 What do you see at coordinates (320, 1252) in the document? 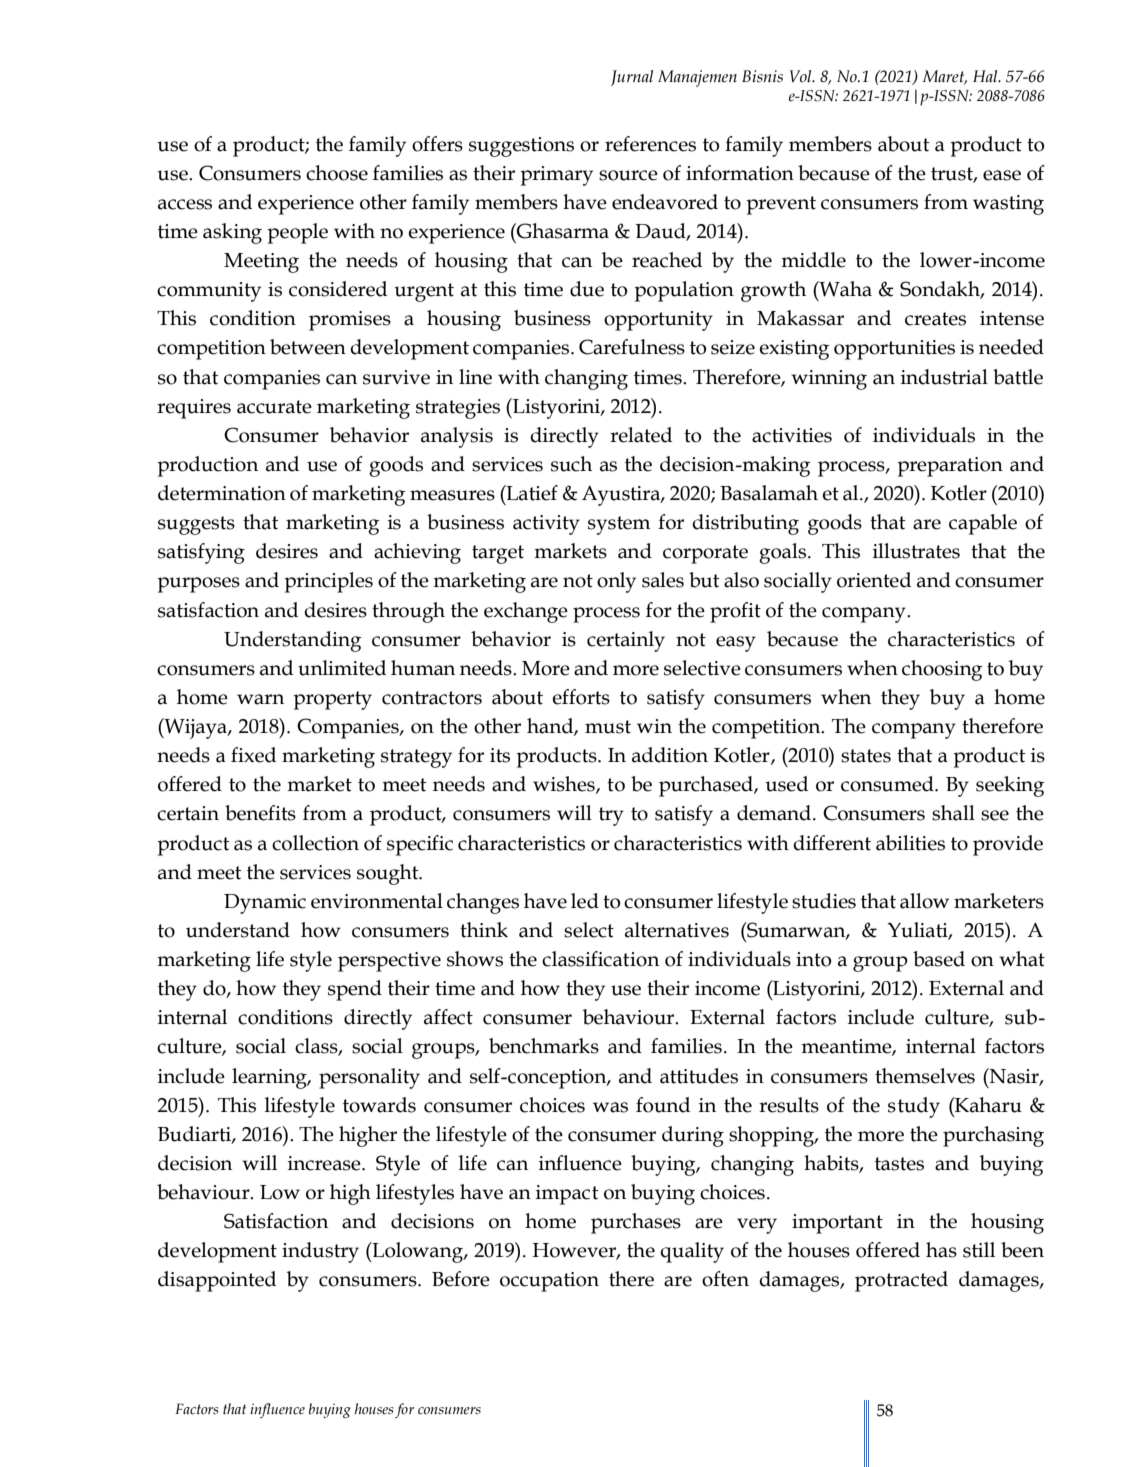
I see `industry` at bounding box center [320, 1252].
